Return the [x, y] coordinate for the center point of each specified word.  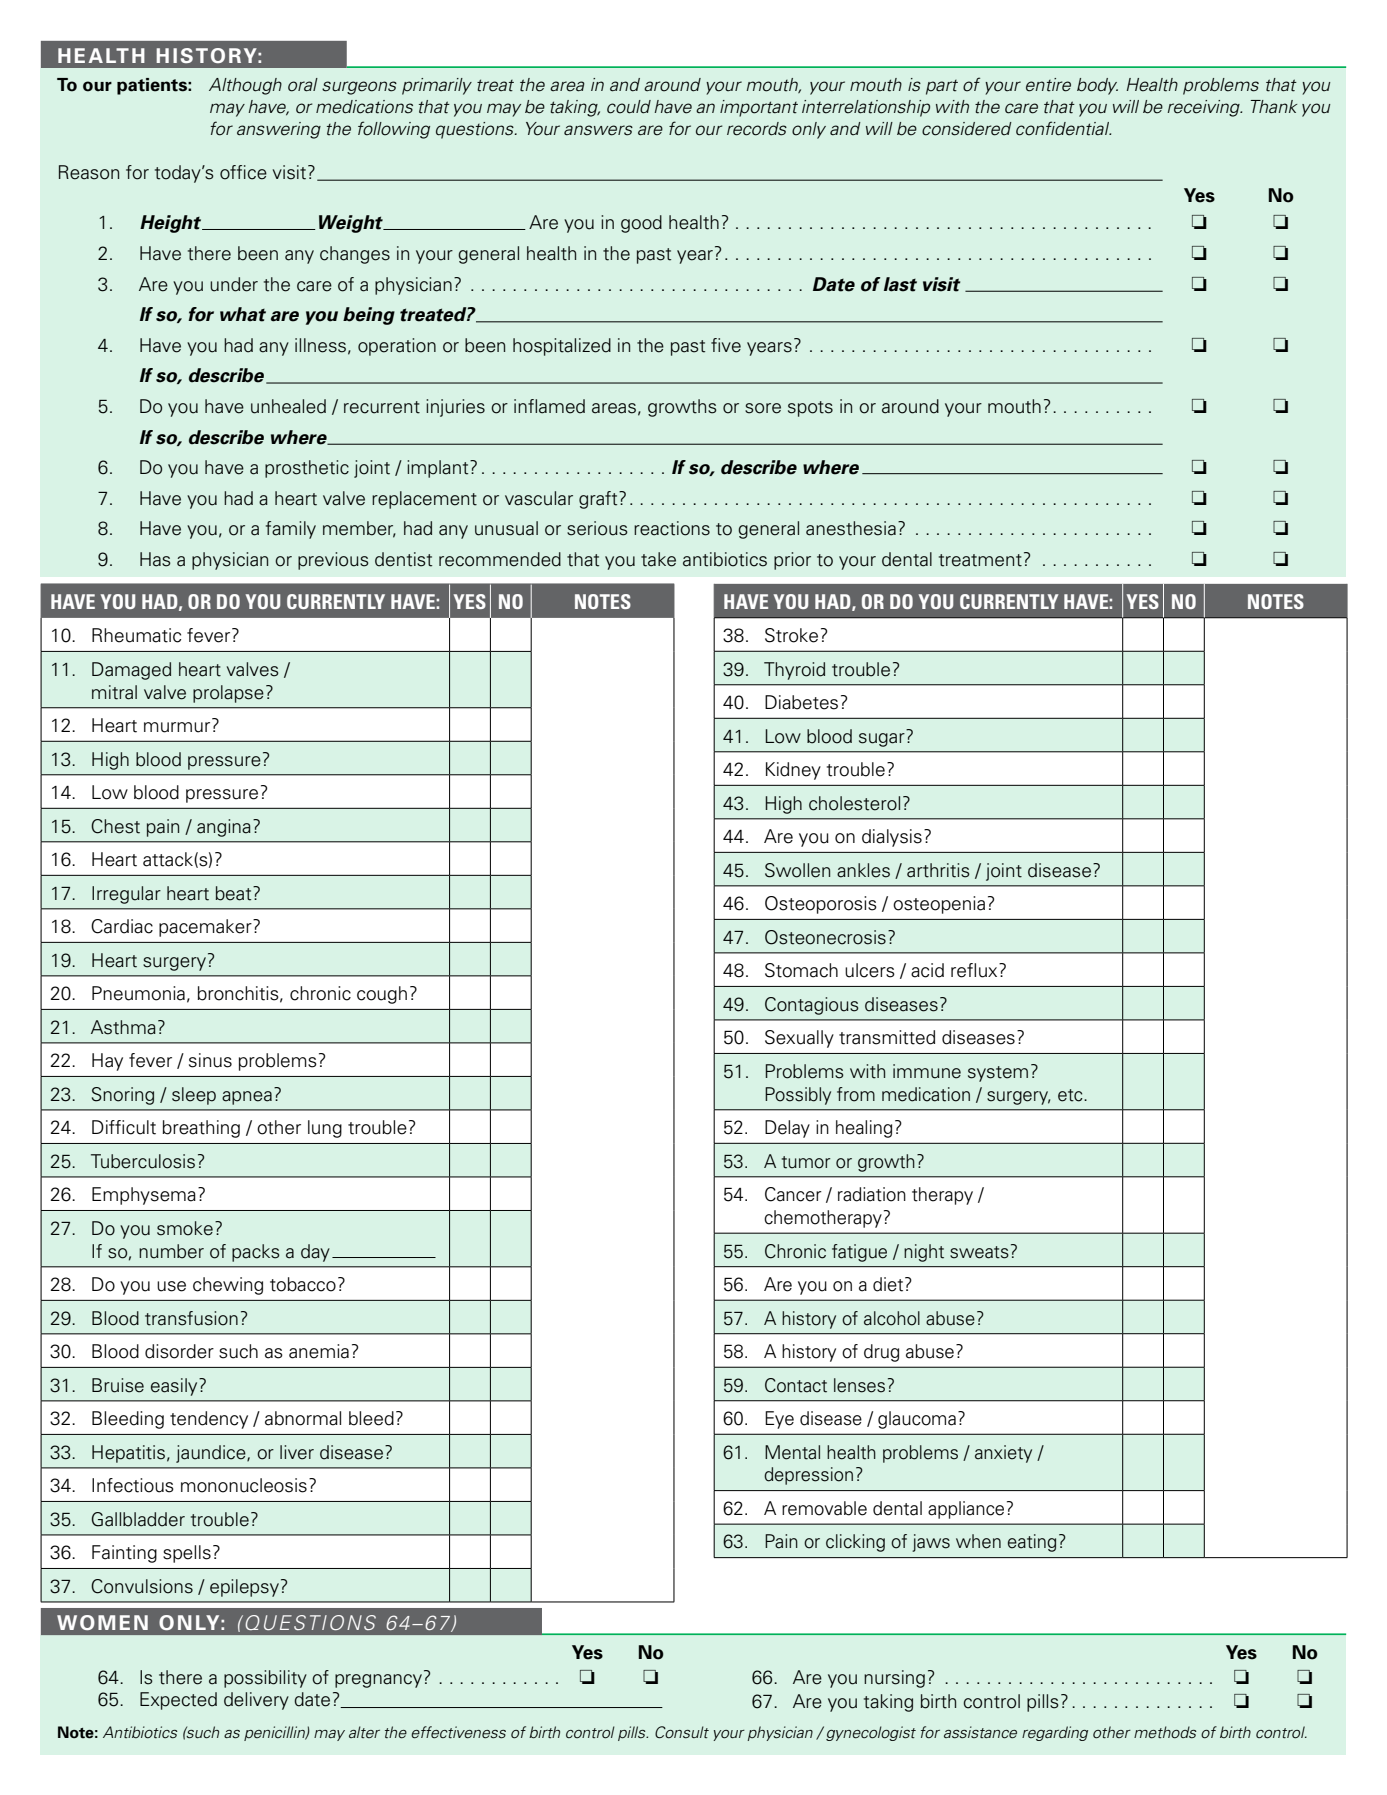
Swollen [797, 870]
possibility [265, 1679]
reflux [975, 970]
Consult [682, 1732]
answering [279, 130]
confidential [1063, 128]
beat [235, 893]
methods [1165, 1732]
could [629, 107]
